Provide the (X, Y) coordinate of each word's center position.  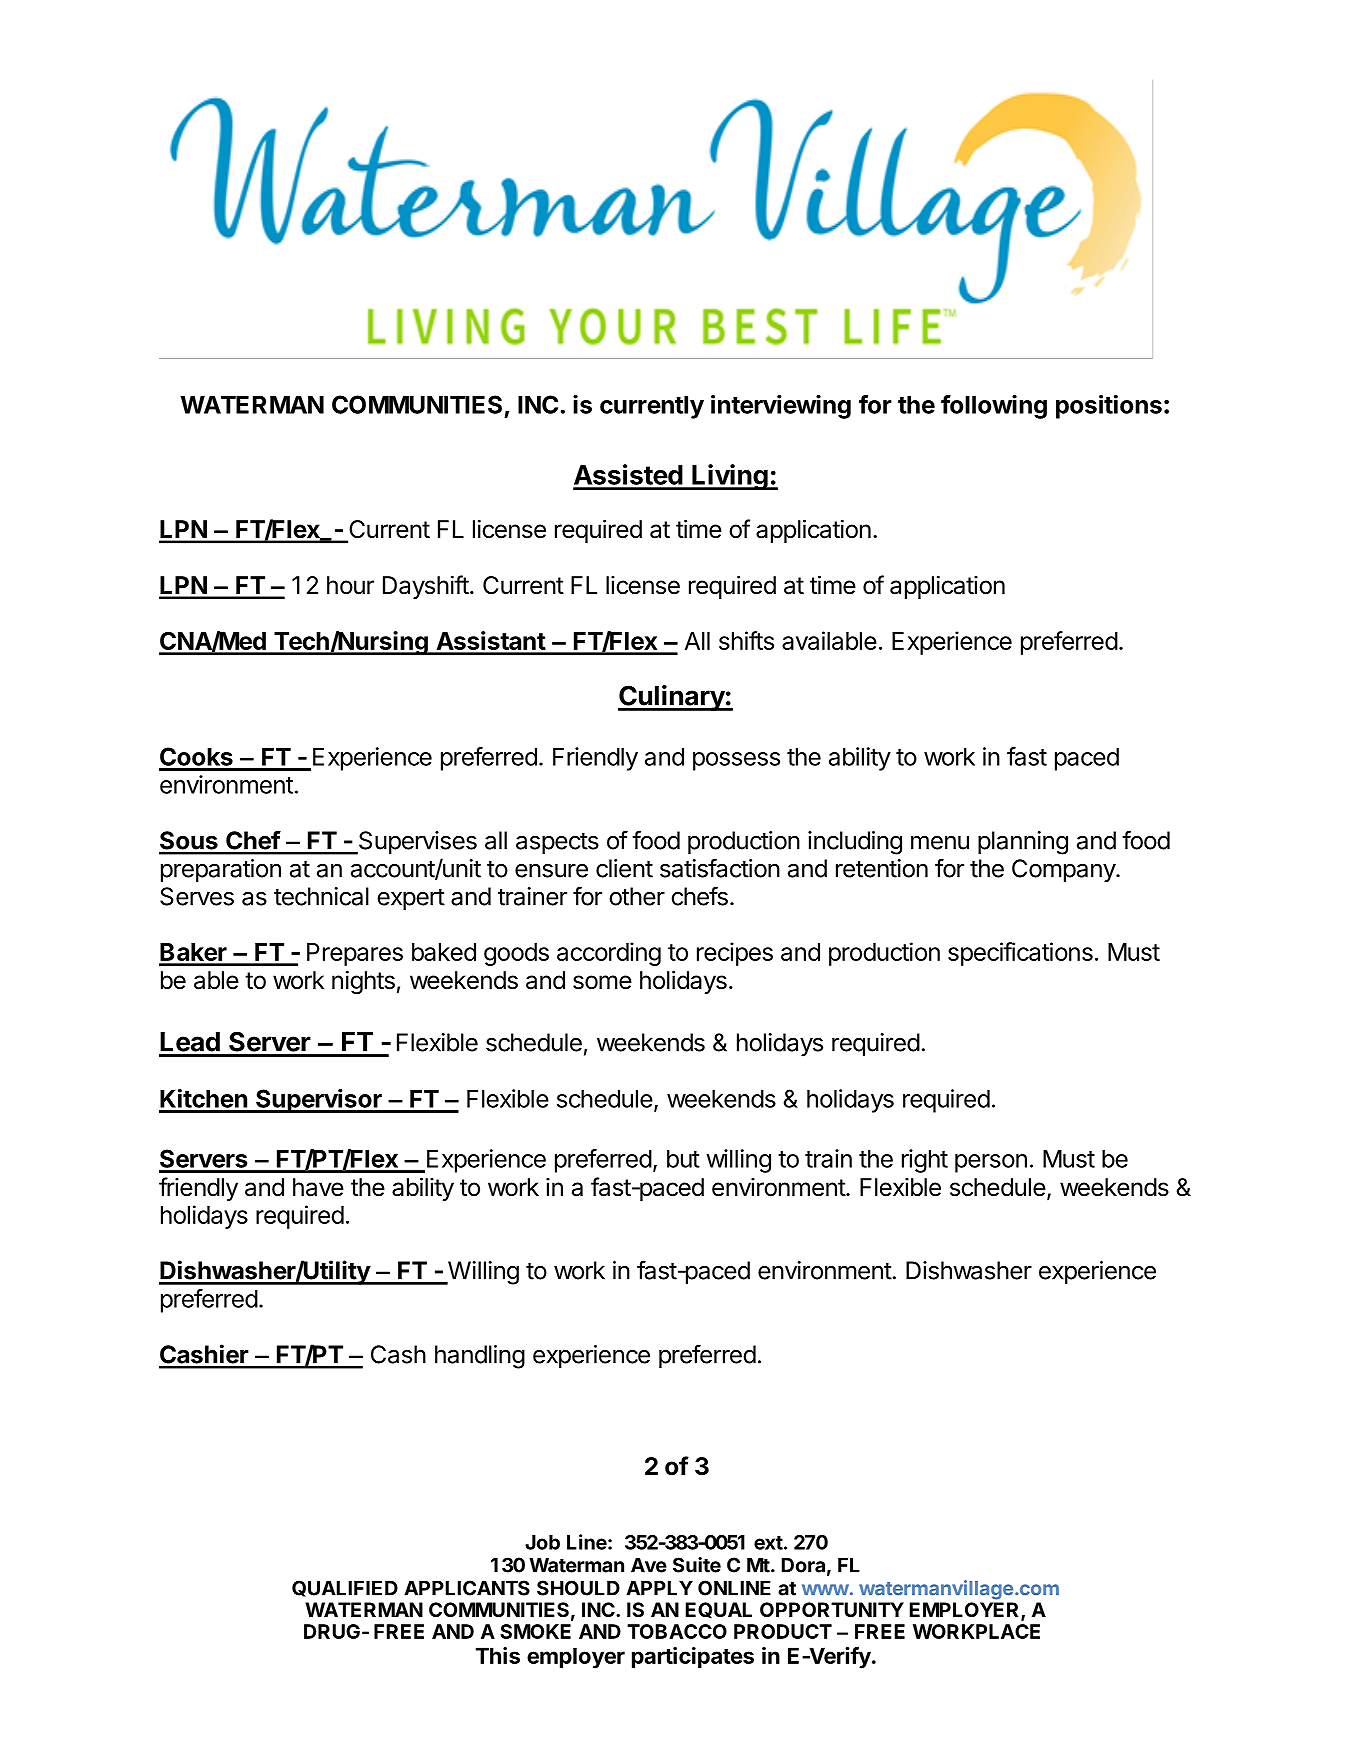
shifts (746, 640)
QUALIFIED (345, 1588)
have (318, 1187)
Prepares (355, 954)
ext (768, 1543)
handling (480, 1357)
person (991, 1163)
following (994, 407)
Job (542, 1542)
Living (730, 477)
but (683, 1158)
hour (350, 585)
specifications (1020, 954)
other (637, 896)
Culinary (672, 698)
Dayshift (426, 587)
